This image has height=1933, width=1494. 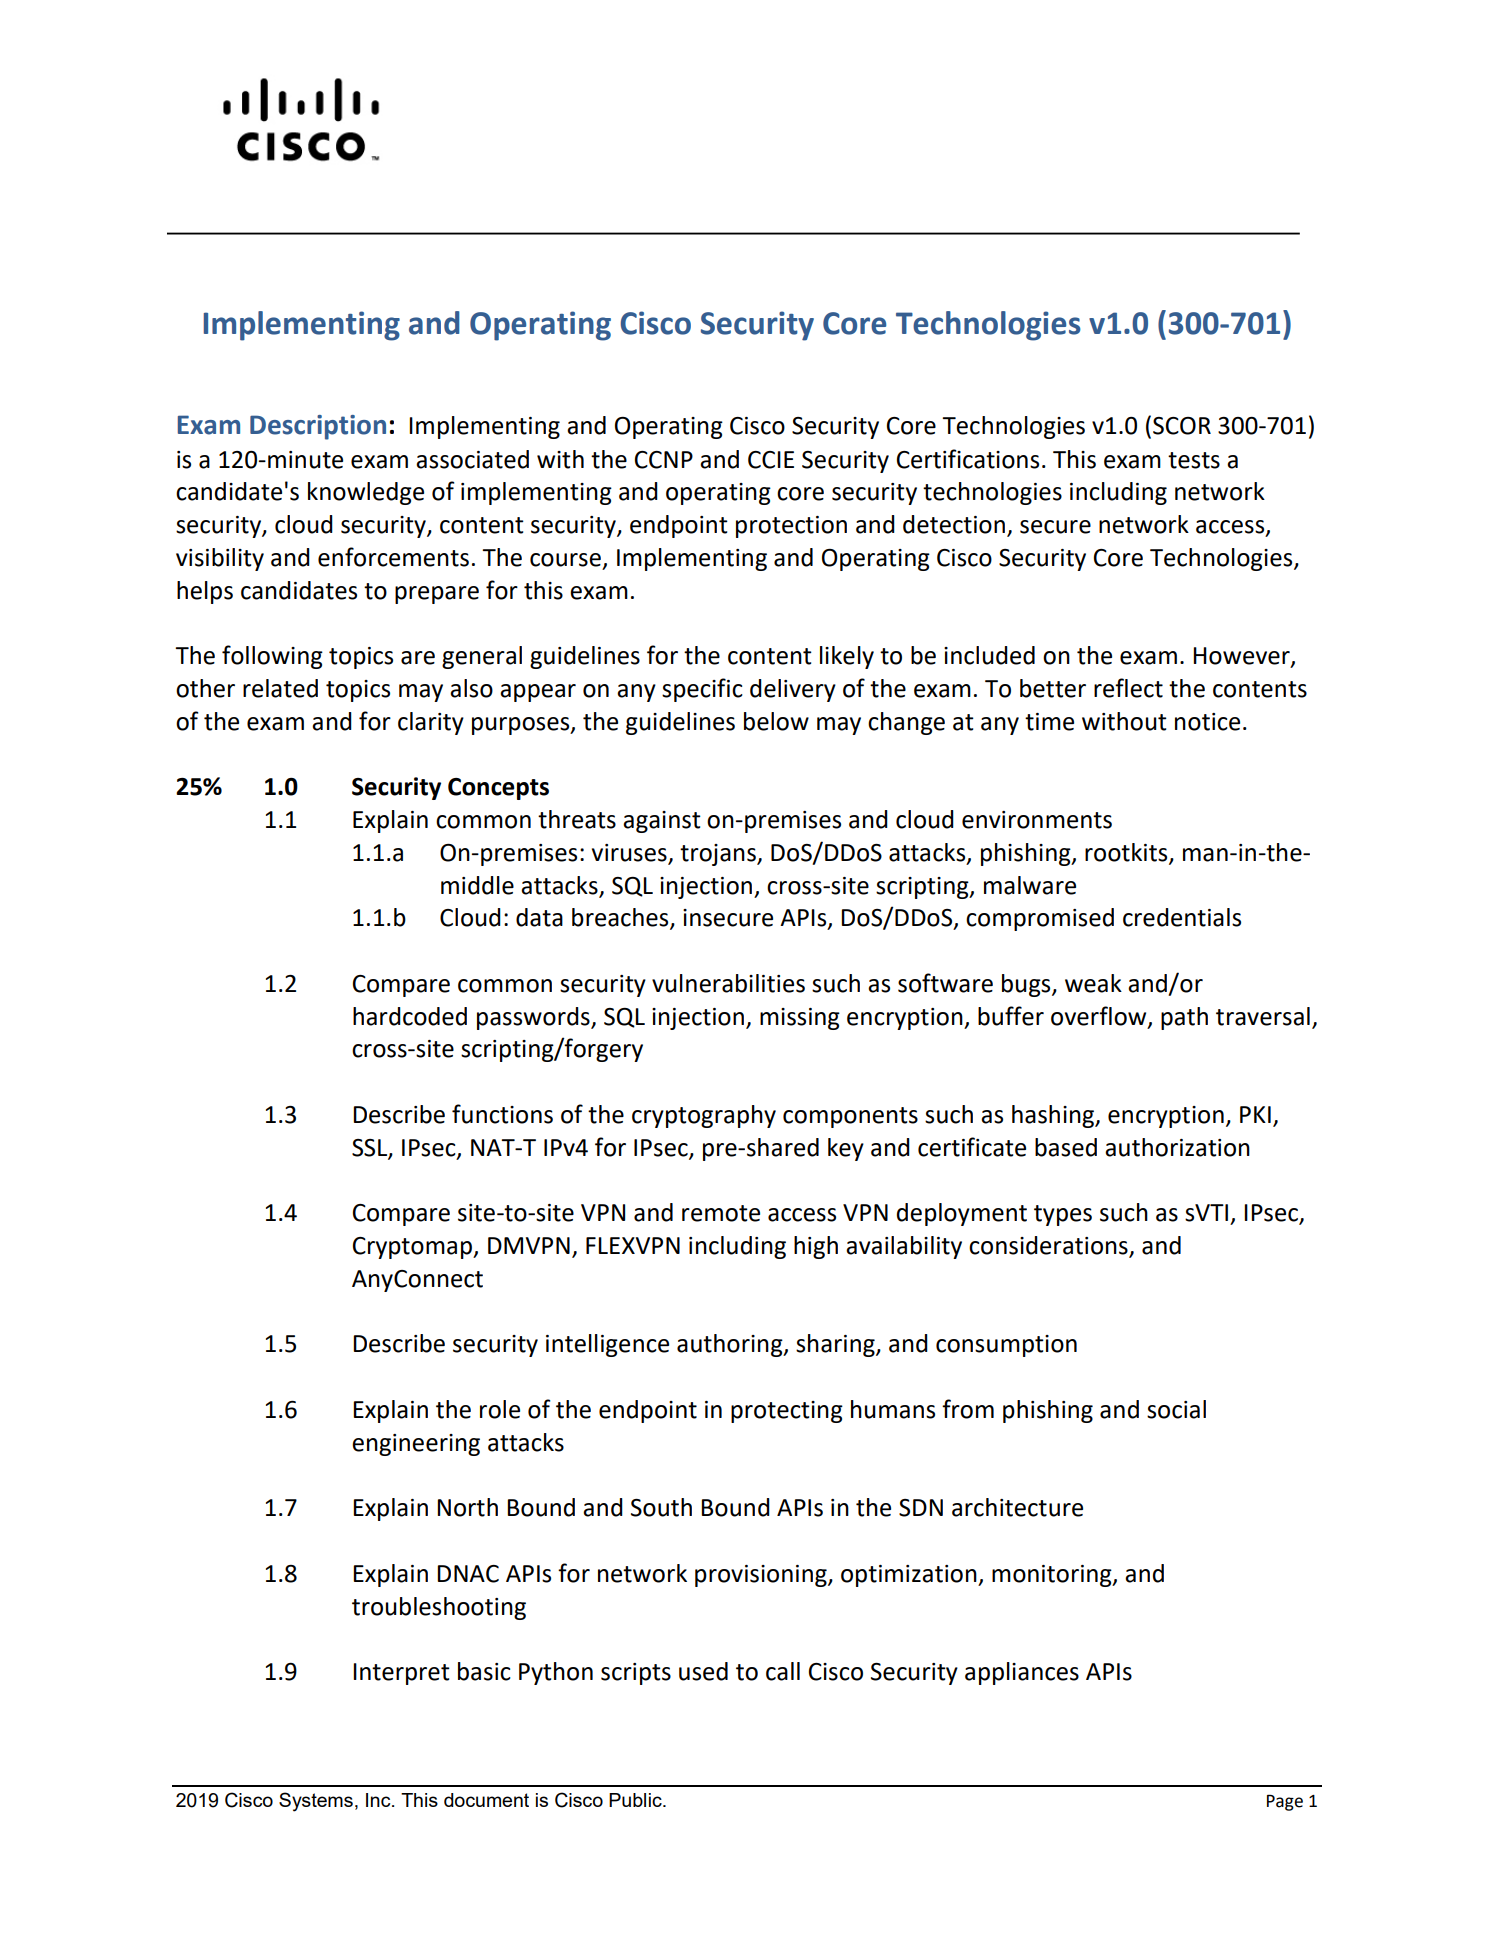 What do you see at coordinates (787, 1412) in the image?
I see `protecting` at bounding box center [787, 1412].
